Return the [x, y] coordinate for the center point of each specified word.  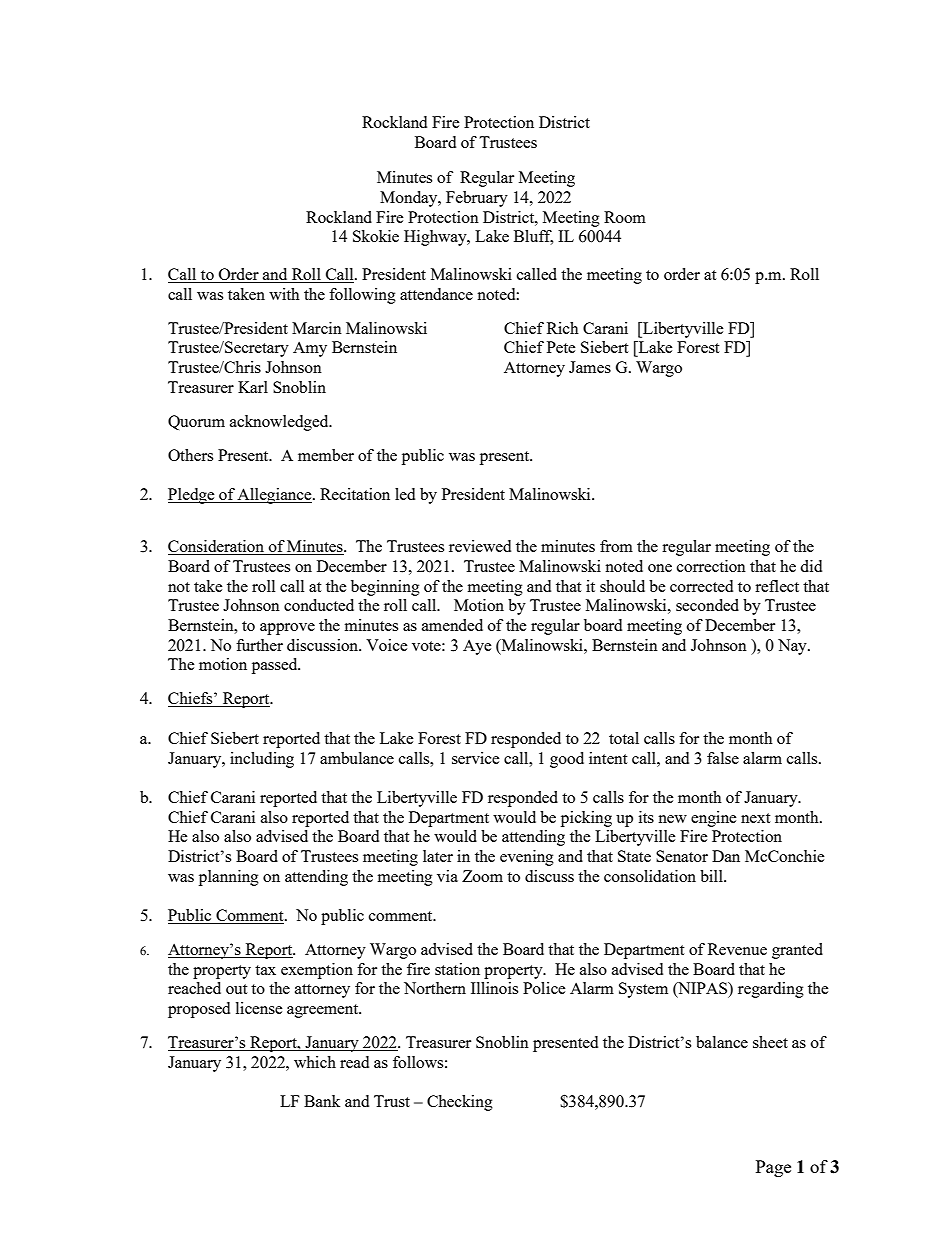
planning [229, 878]
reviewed [480, 546]
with [284, 294]
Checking [460, 1103]
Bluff [533, 237]
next [755, 818]
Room [625, 217]
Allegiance [275, 496]
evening [527, 858]
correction [711, 566]
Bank [322, 1101]
